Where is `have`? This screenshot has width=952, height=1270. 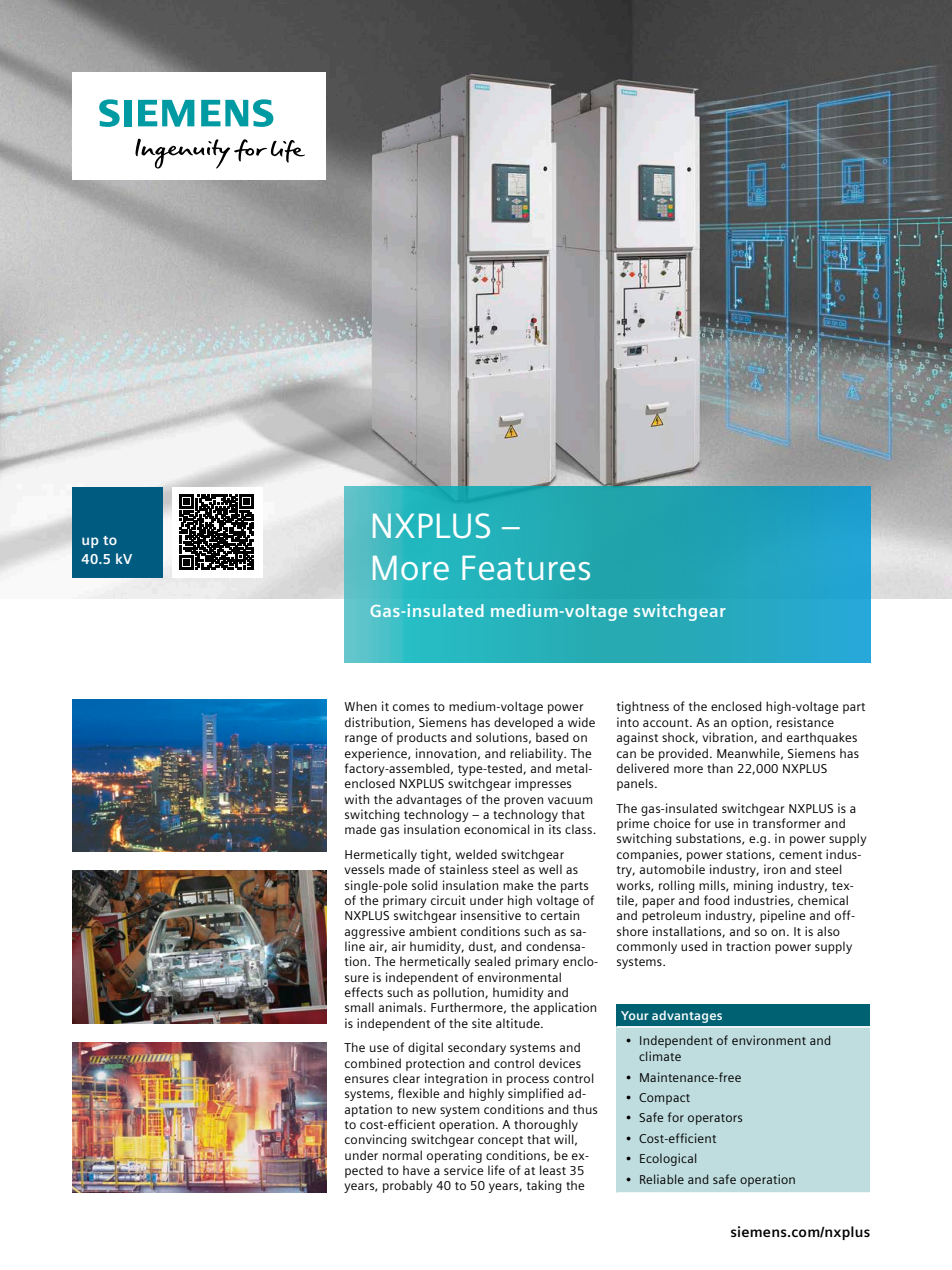 have is located at coordinates (416, 1170).
